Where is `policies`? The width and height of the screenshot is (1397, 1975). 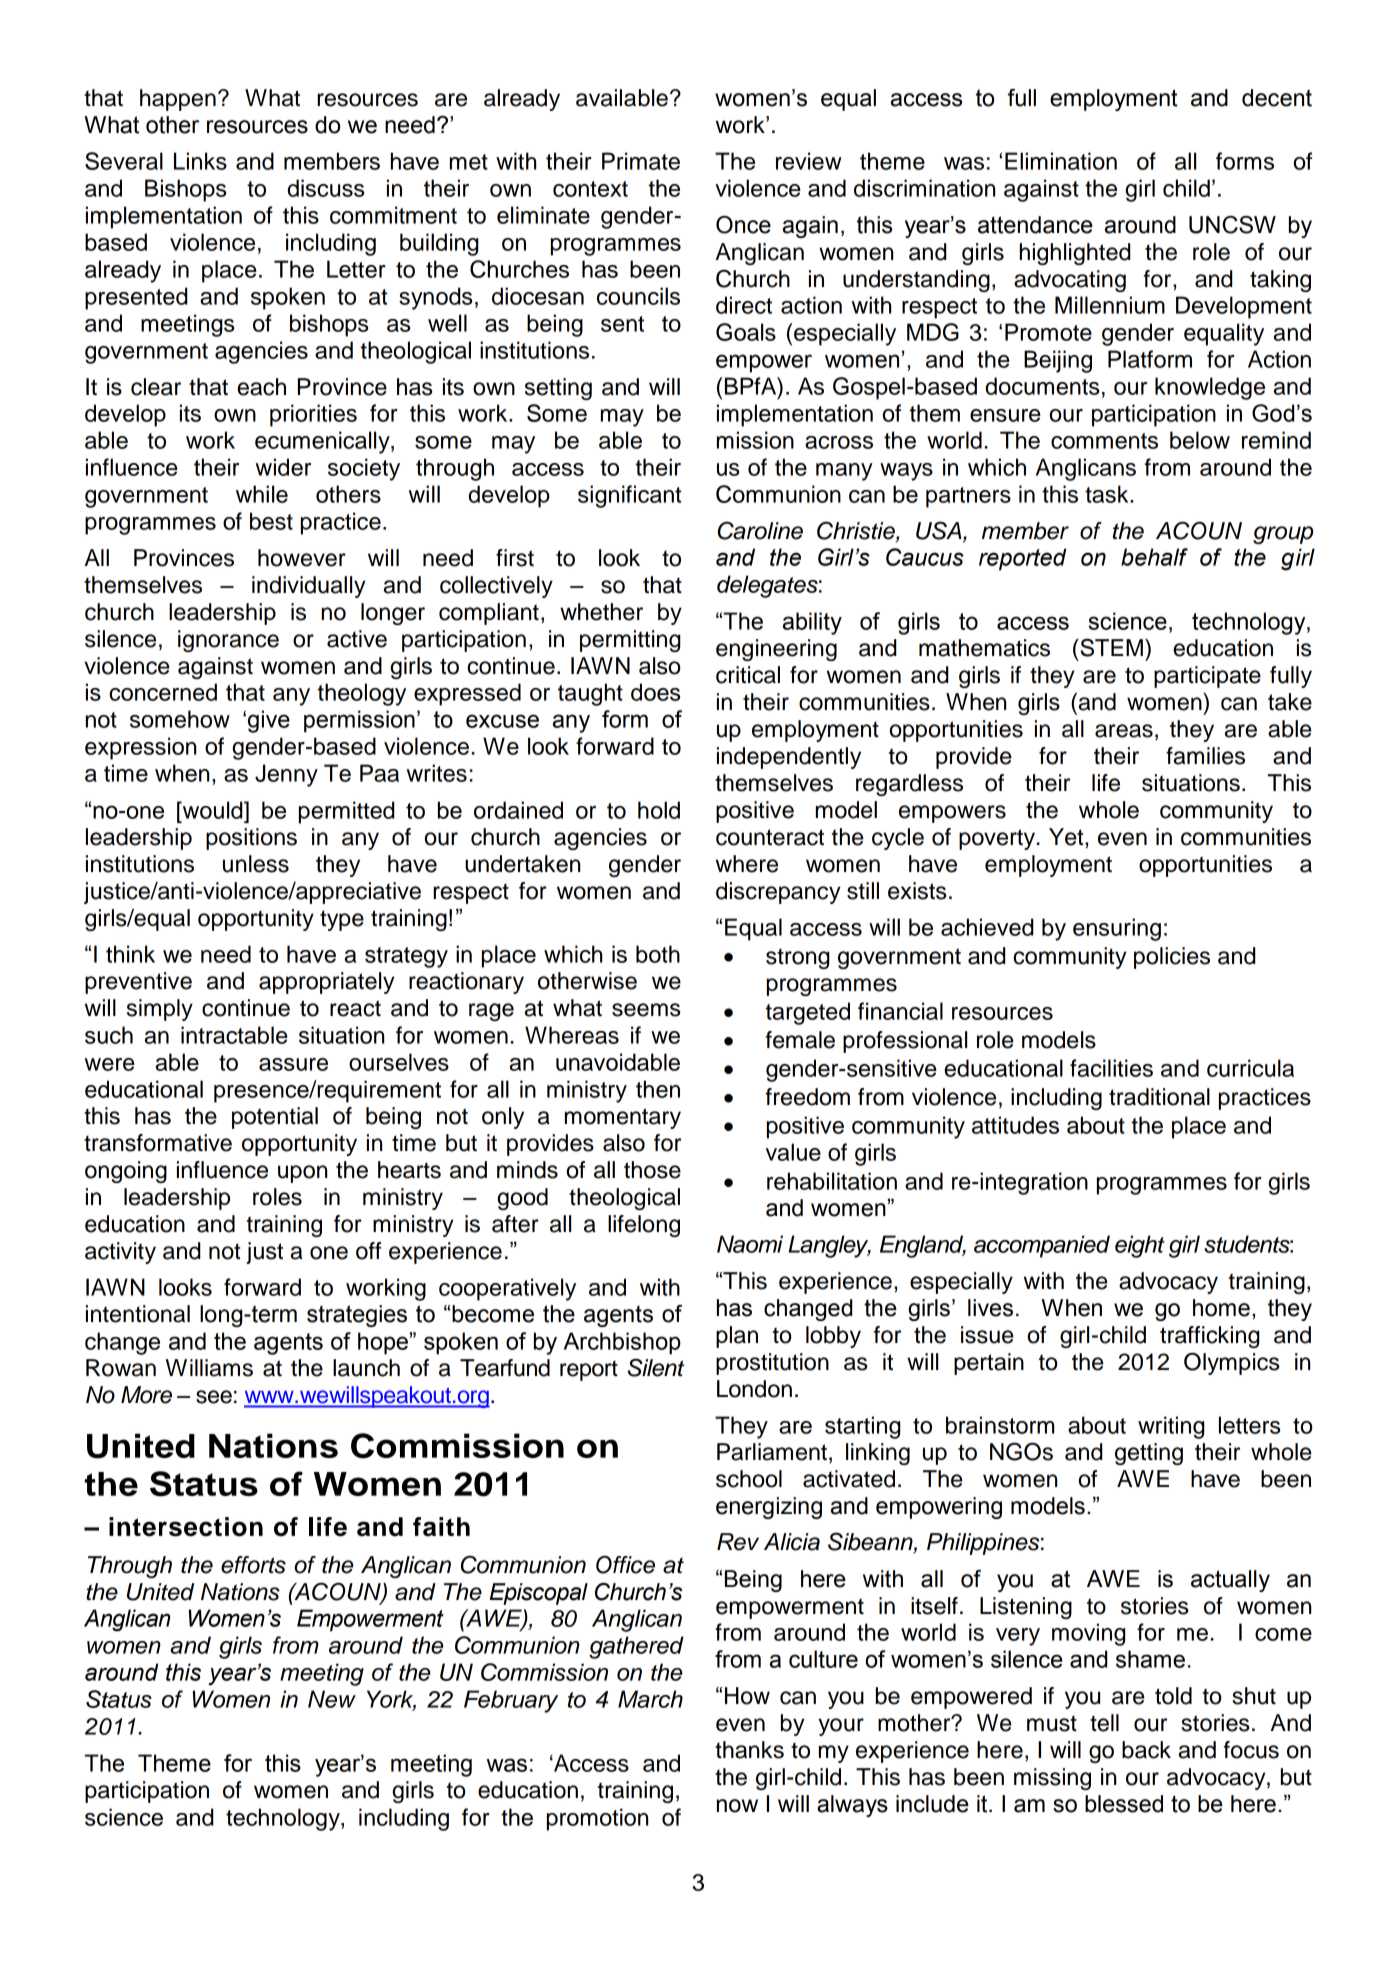 policies is located at coordinates (1172, 958).
